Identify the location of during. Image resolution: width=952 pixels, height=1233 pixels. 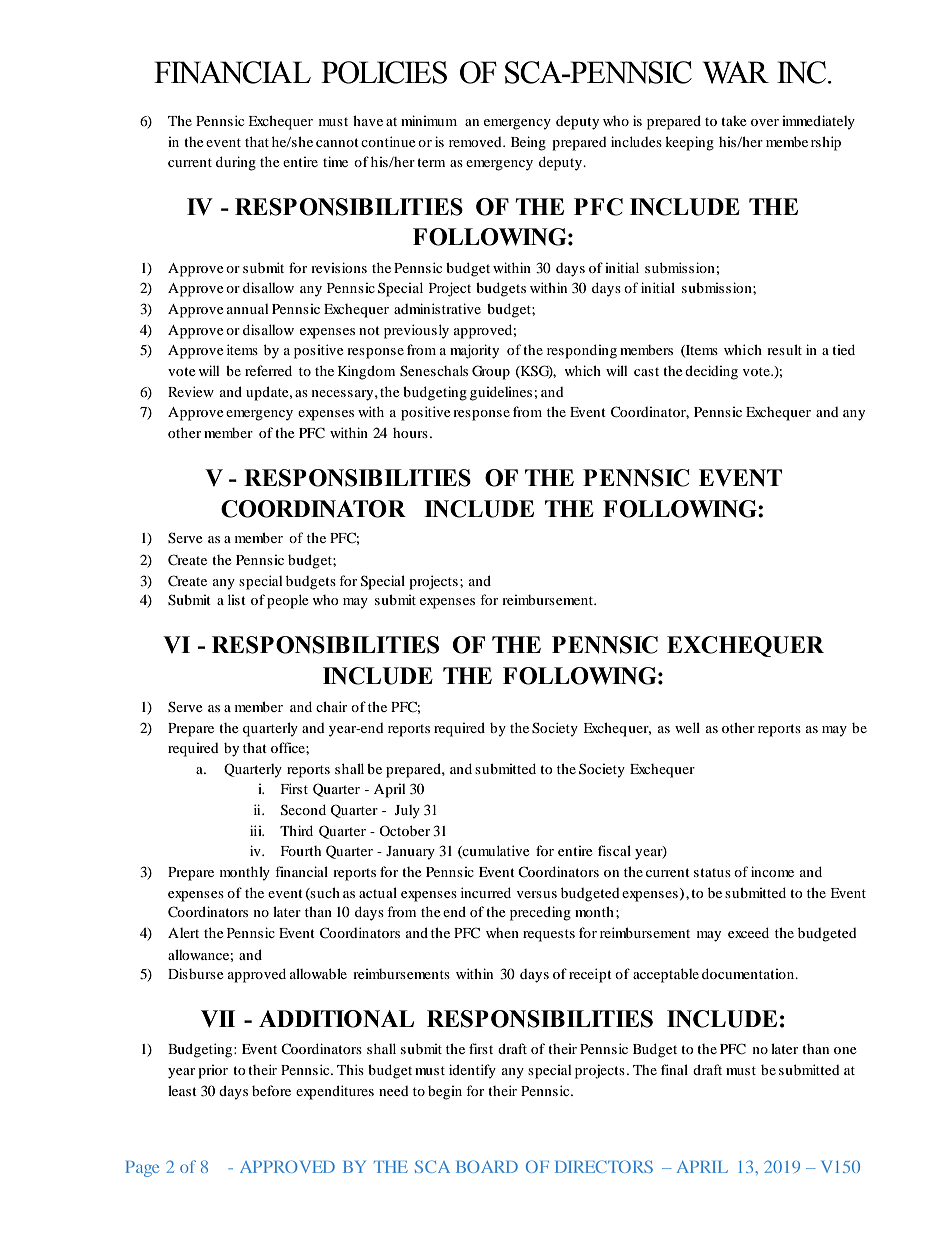
(236, 163).
